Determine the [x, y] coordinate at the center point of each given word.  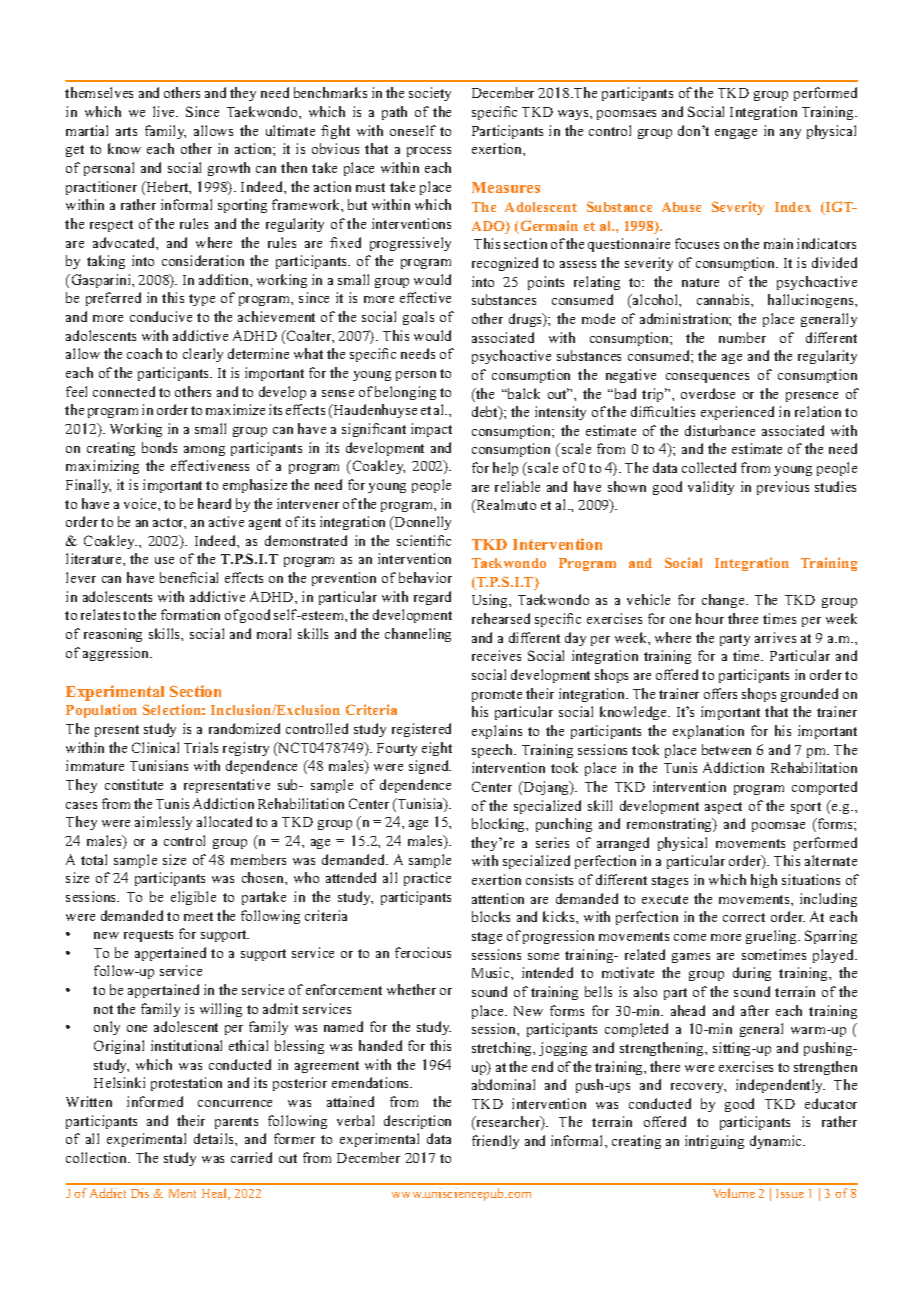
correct [744, 917]
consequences [707, 378]
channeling [418, 635]
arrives [775, 637]
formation [190, 614]
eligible [193, 898]
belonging [405, 393]
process [429, 152]
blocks [491, 916]
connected [124, 391]
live [165, 111]
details [215, 1138]
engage [736, 134]
